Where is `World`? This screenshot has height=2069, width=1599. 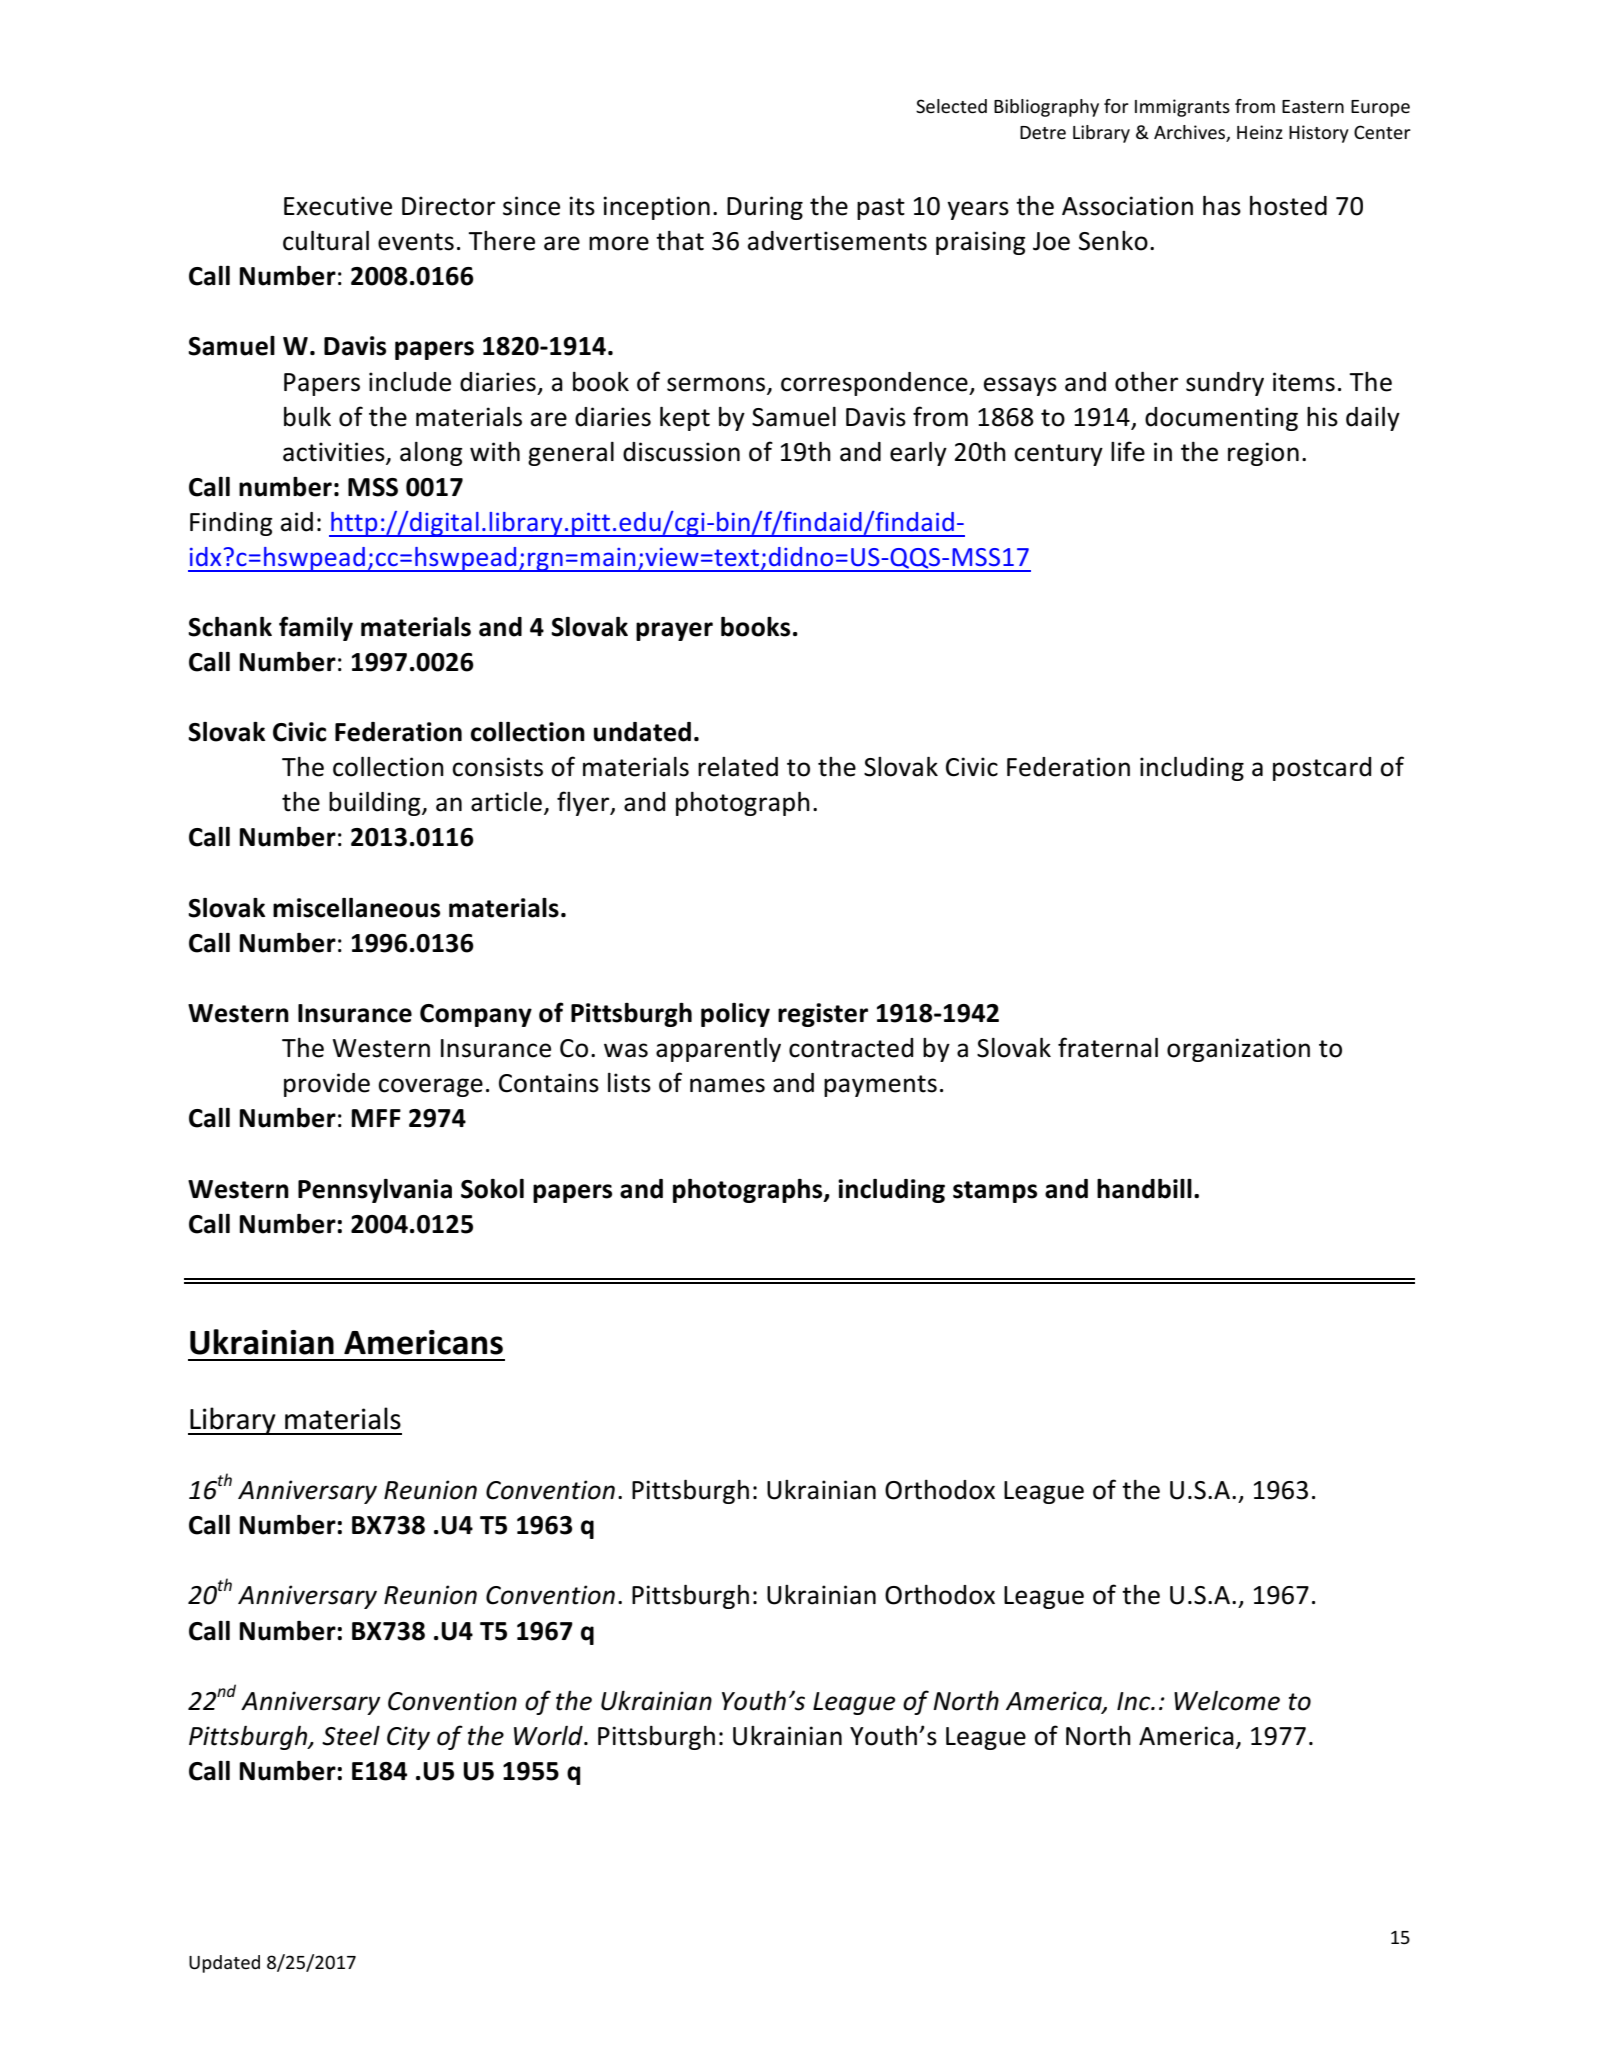
World is located at coordinates (549, 1736).
